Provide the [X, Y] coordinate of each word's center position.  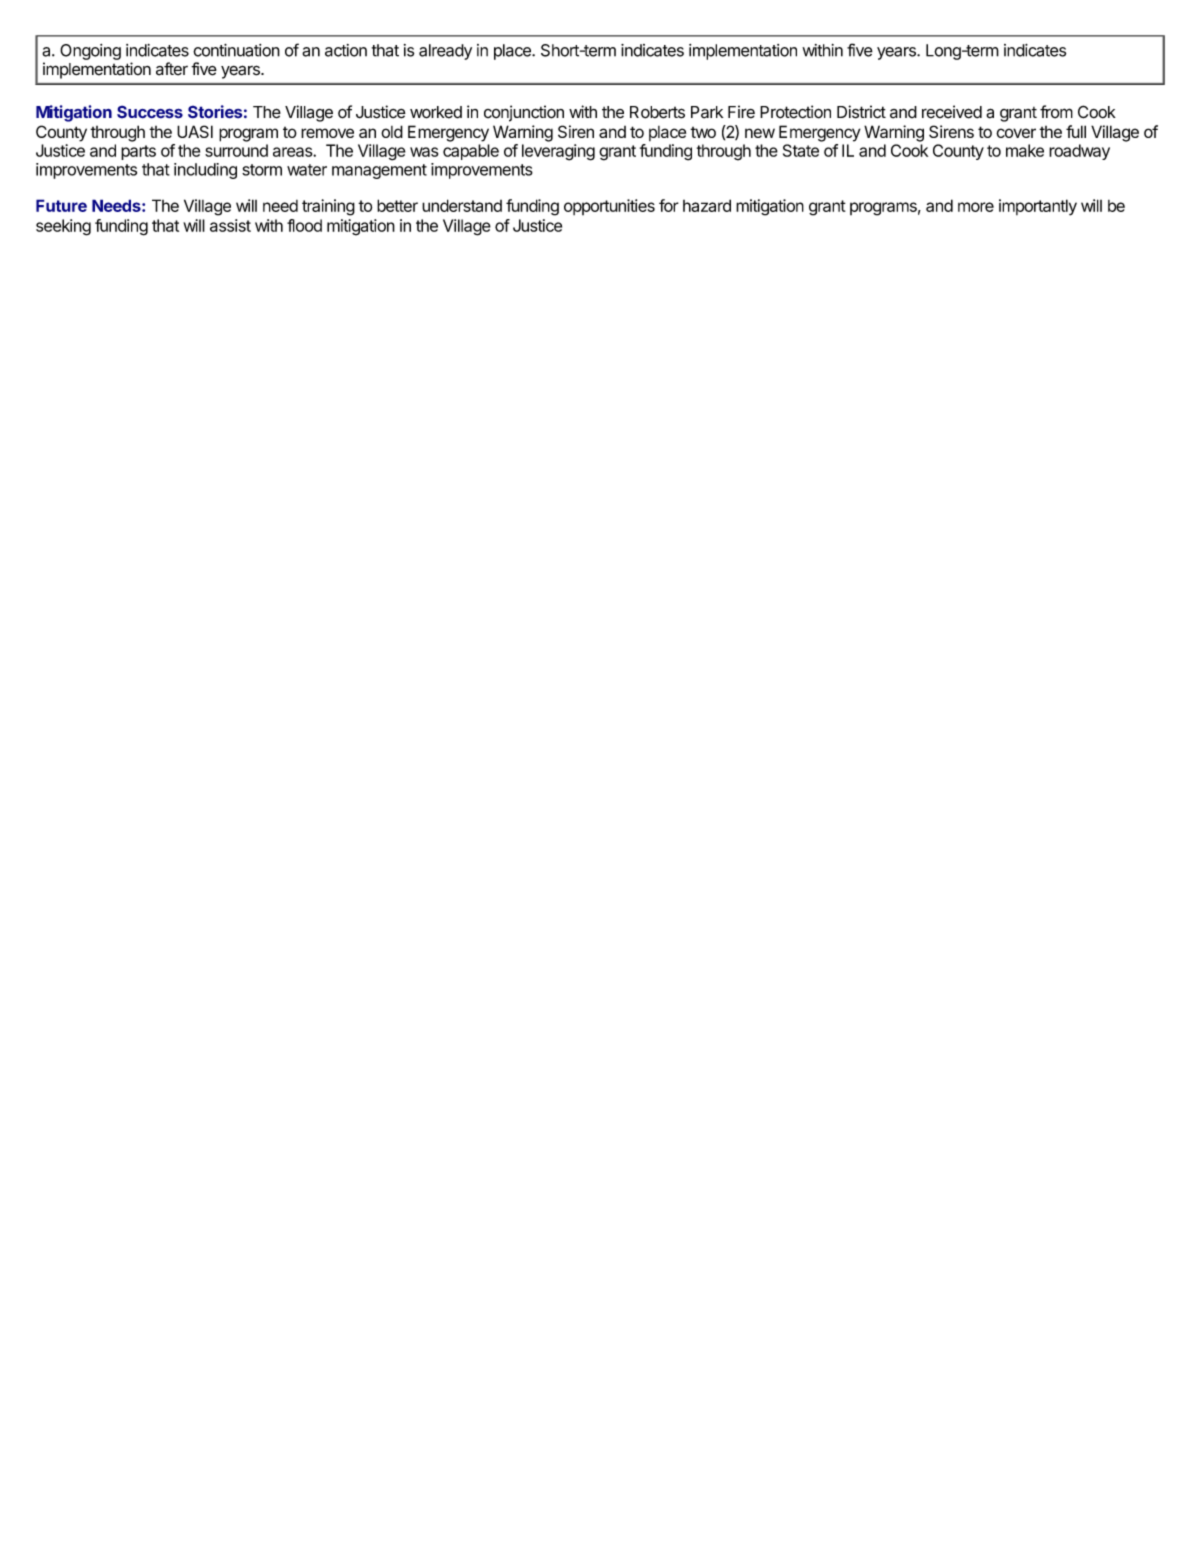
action [346, 50]
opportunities [609, 207]
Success [150, 112]
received [952, 112]
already [445, 52]
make [1025, 150]
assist [230, 225]
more [976, 207]
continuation [236, 50]
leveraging [558, 152]
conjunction [524, 113]
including [205, 171]
